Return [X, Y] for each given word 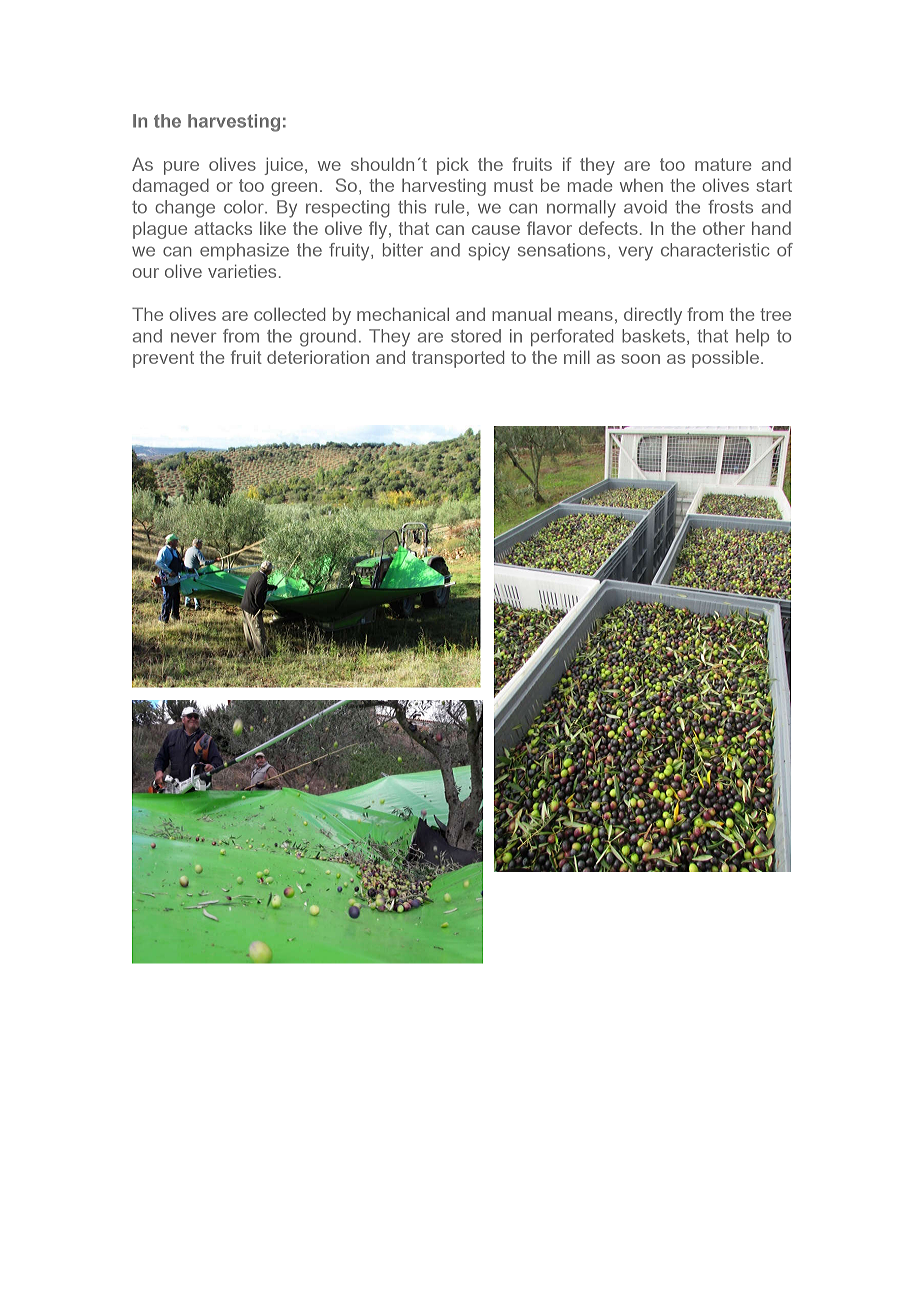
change [185, 209]
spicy [489, 252]
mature [723, 164]
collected [289, 314]
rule [449, 207]
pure [181, 168]
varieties [242, 271]
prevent [163, 359]
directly [653, 316]
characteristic [715, 250]
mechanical [403, 314]
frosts [730, 207]
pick [453, 166]
